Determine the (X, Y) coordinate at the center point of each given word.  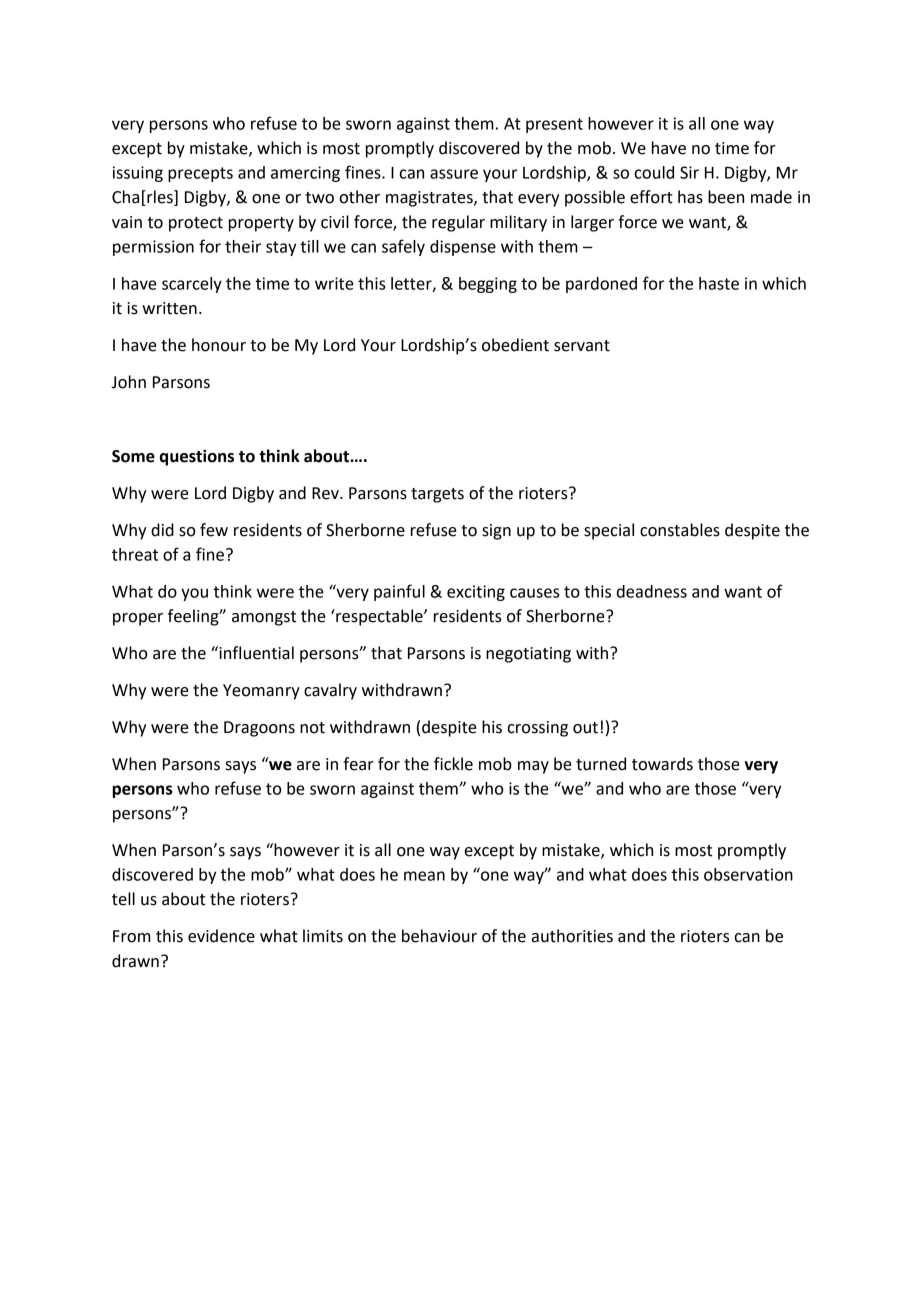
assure (454, 174)
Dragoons (259, 729)
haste (719, 283)
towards (662, 764)
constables (680, 530)
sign (496, 532)
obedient (515, 345)
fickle (453, 764)
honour (219, 345)
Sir (689, 172)
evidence (221, 936)
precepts (200, 174)
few (214, 530)
